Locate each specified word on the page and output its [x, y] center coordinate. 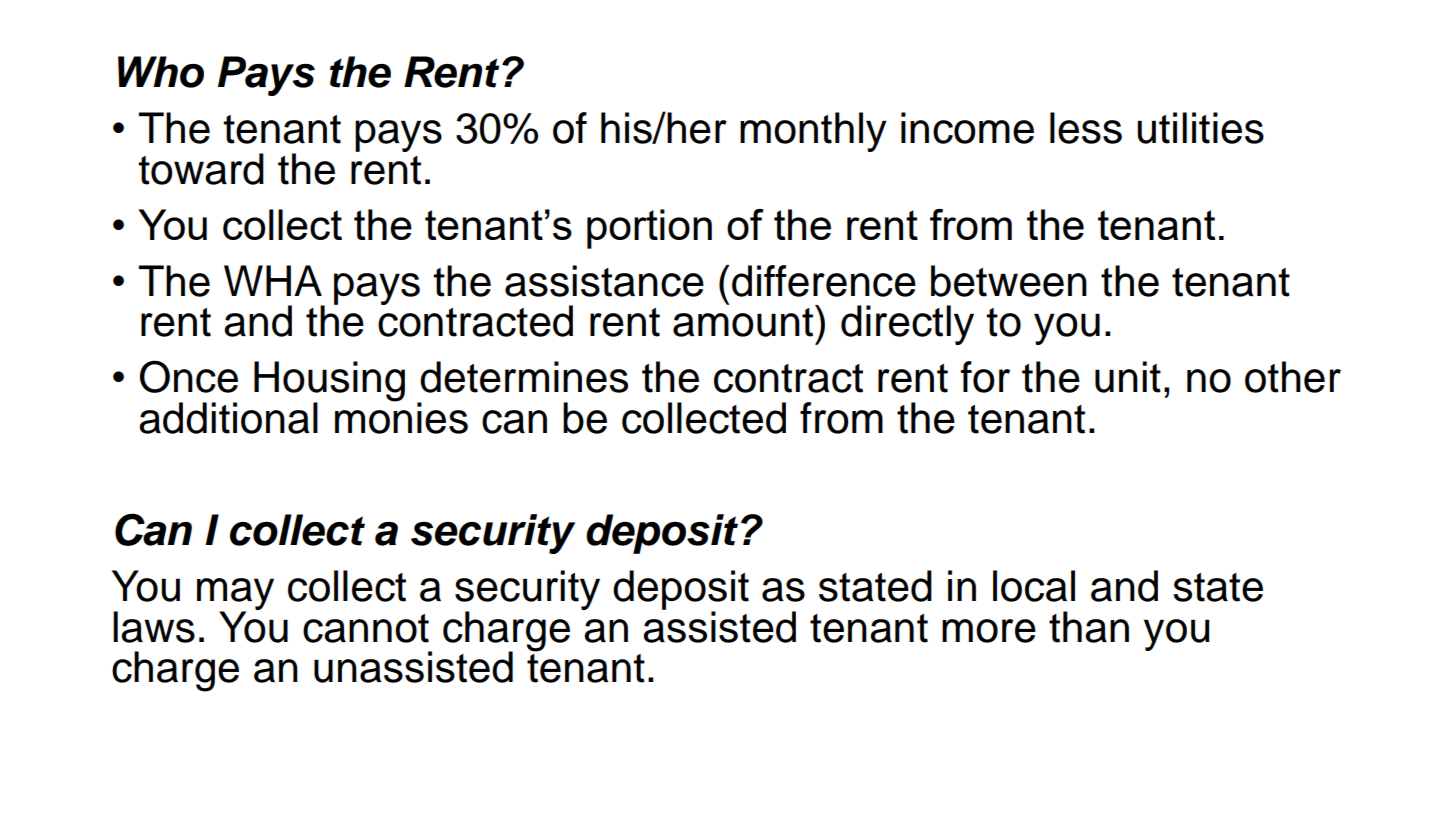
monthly [813, 132]
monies [401, 417]
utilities [1200, 128]
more [989, 631]
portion [649, 229]
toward [201, 169]
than [1089, 627]
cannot [366, 628]
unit [1128, 377]
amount [744, 321]
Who [161, 72]
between [1009, 281]
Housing [329, 382]
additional [228, 418]
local [1034, 586]
